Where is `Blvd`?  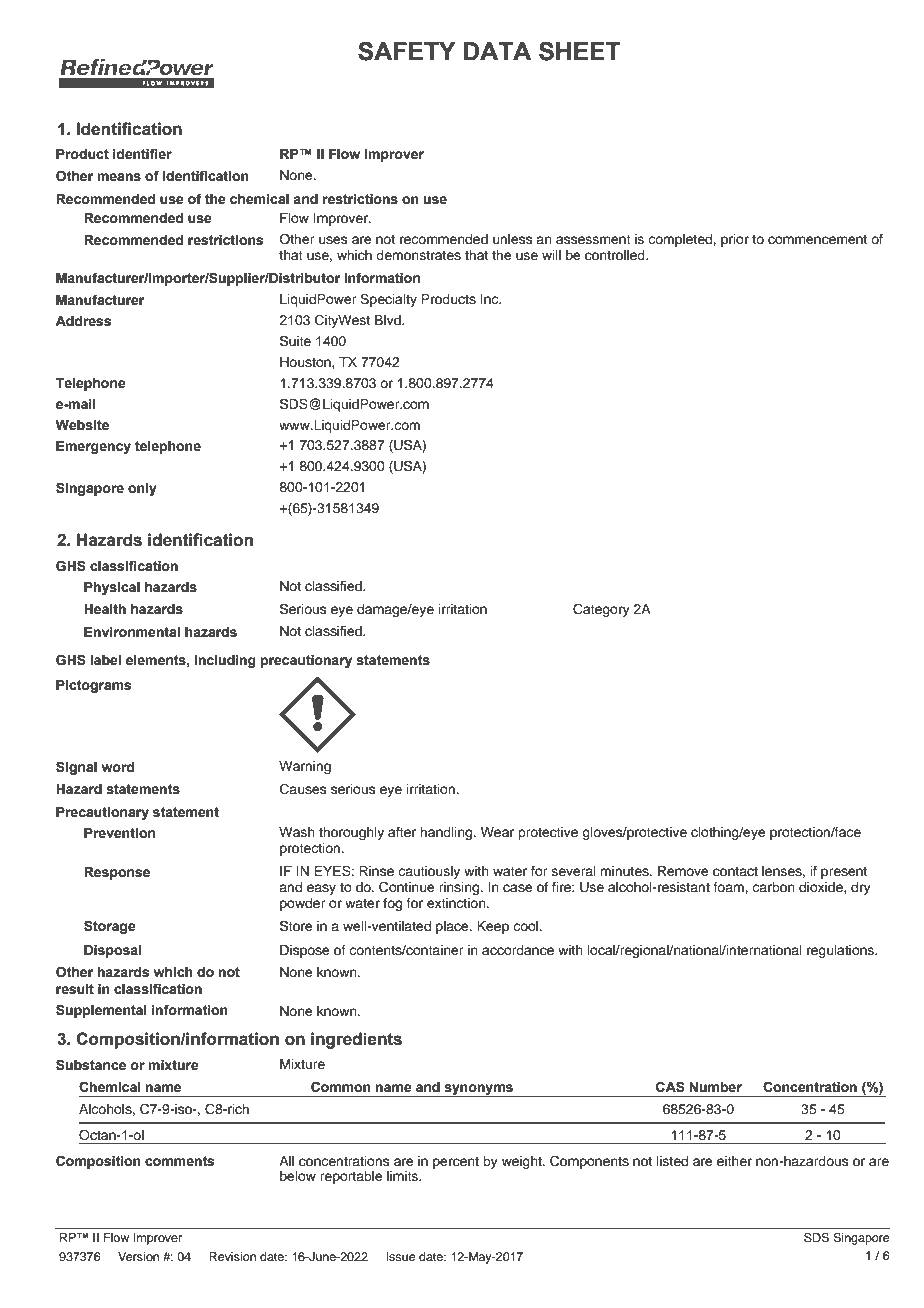
Blvd is located at coordinates (389, 320).
